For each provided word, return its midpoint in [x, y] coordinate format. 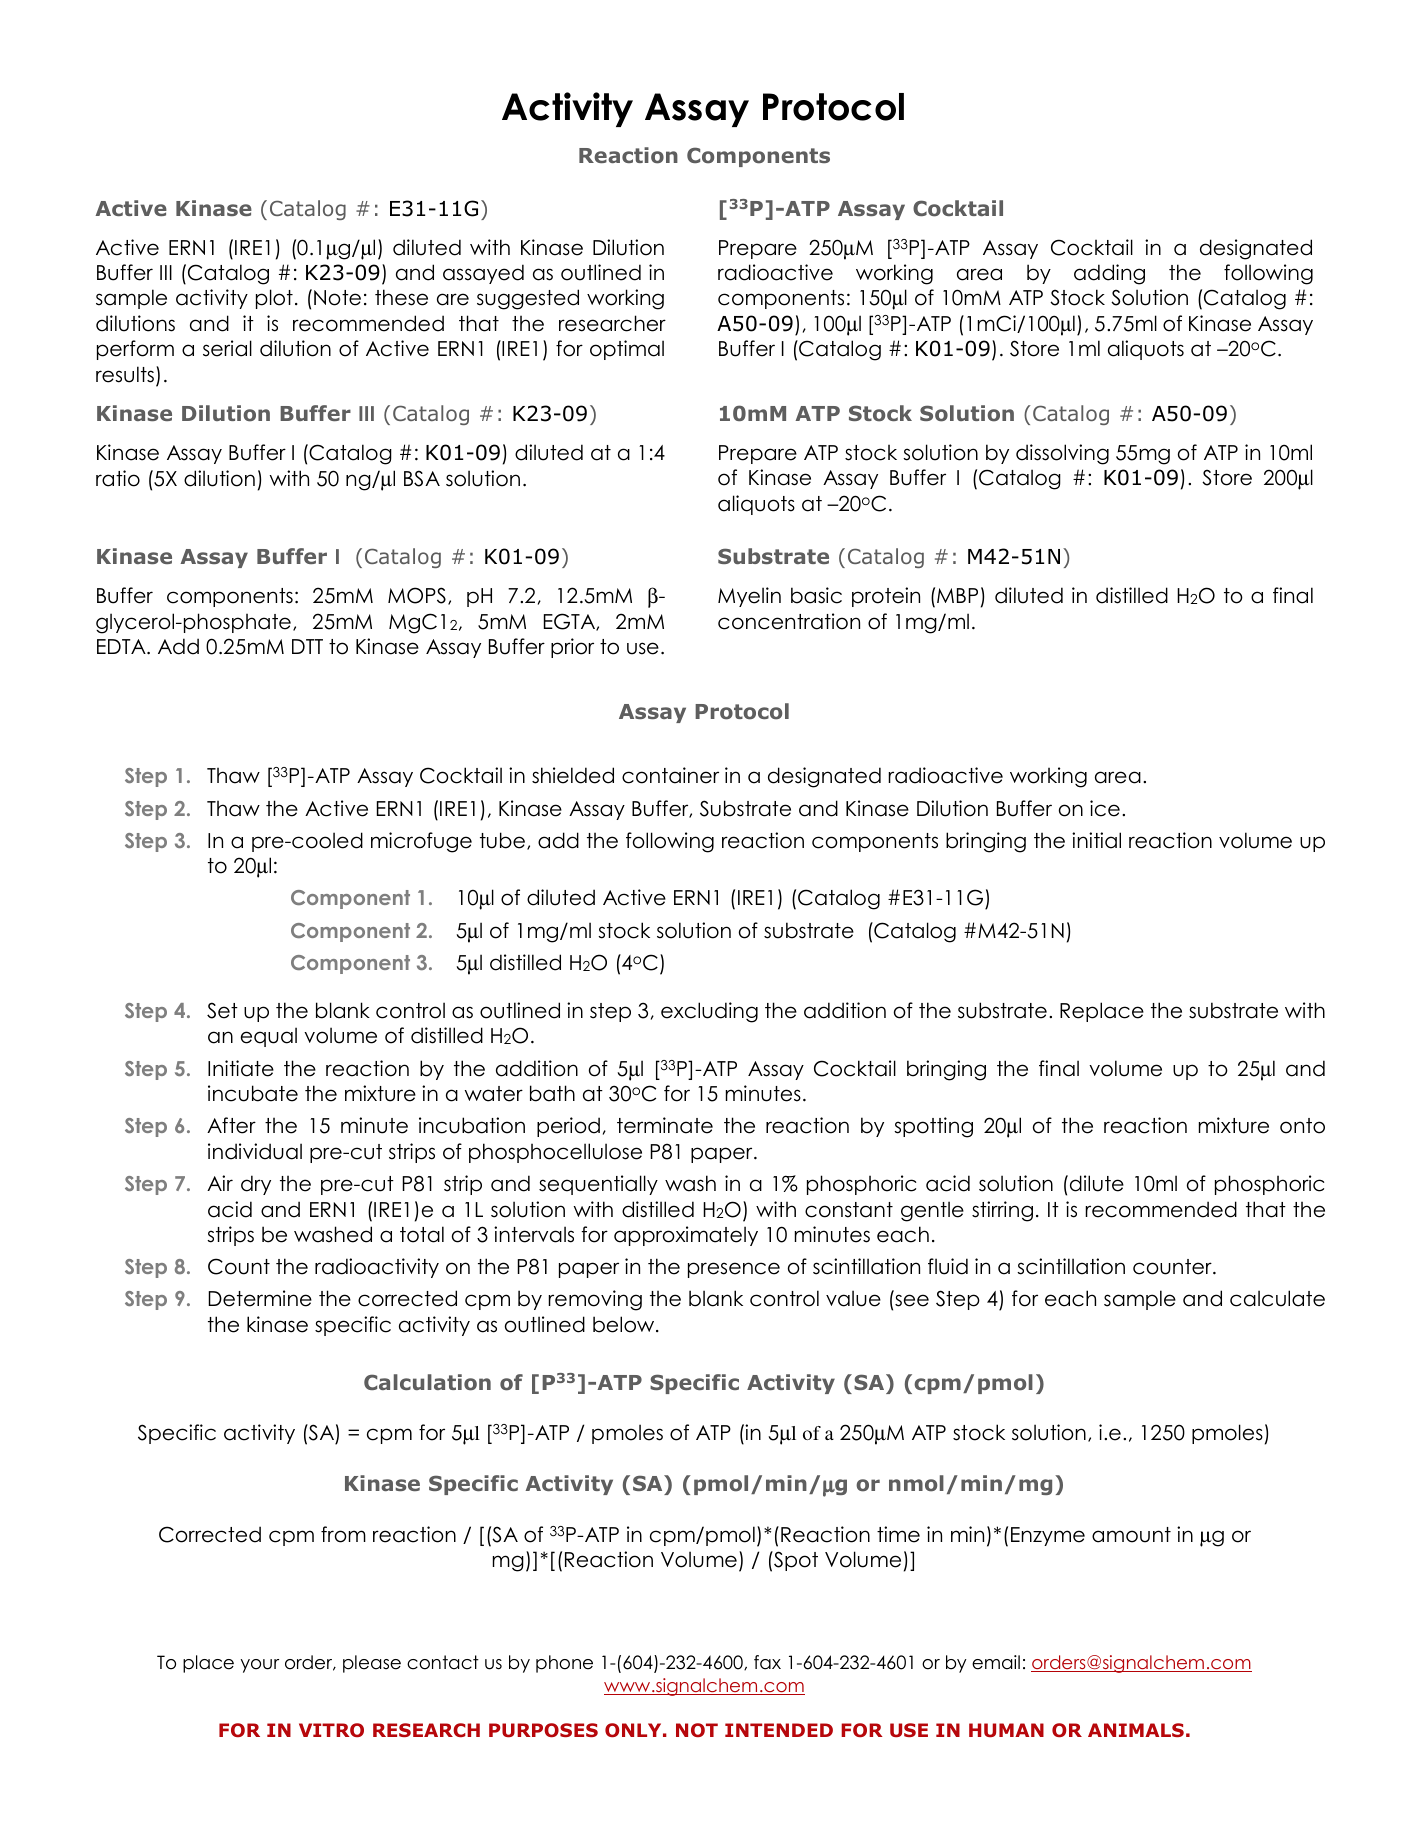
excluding [709, 1012]
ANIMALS [1136, 1730]
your [260, 1666]
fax [767, 1662]
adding [1109, 274]
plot [274, 299]
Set [222, 1010]
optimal [627, 350]
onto [1302, 1126]
